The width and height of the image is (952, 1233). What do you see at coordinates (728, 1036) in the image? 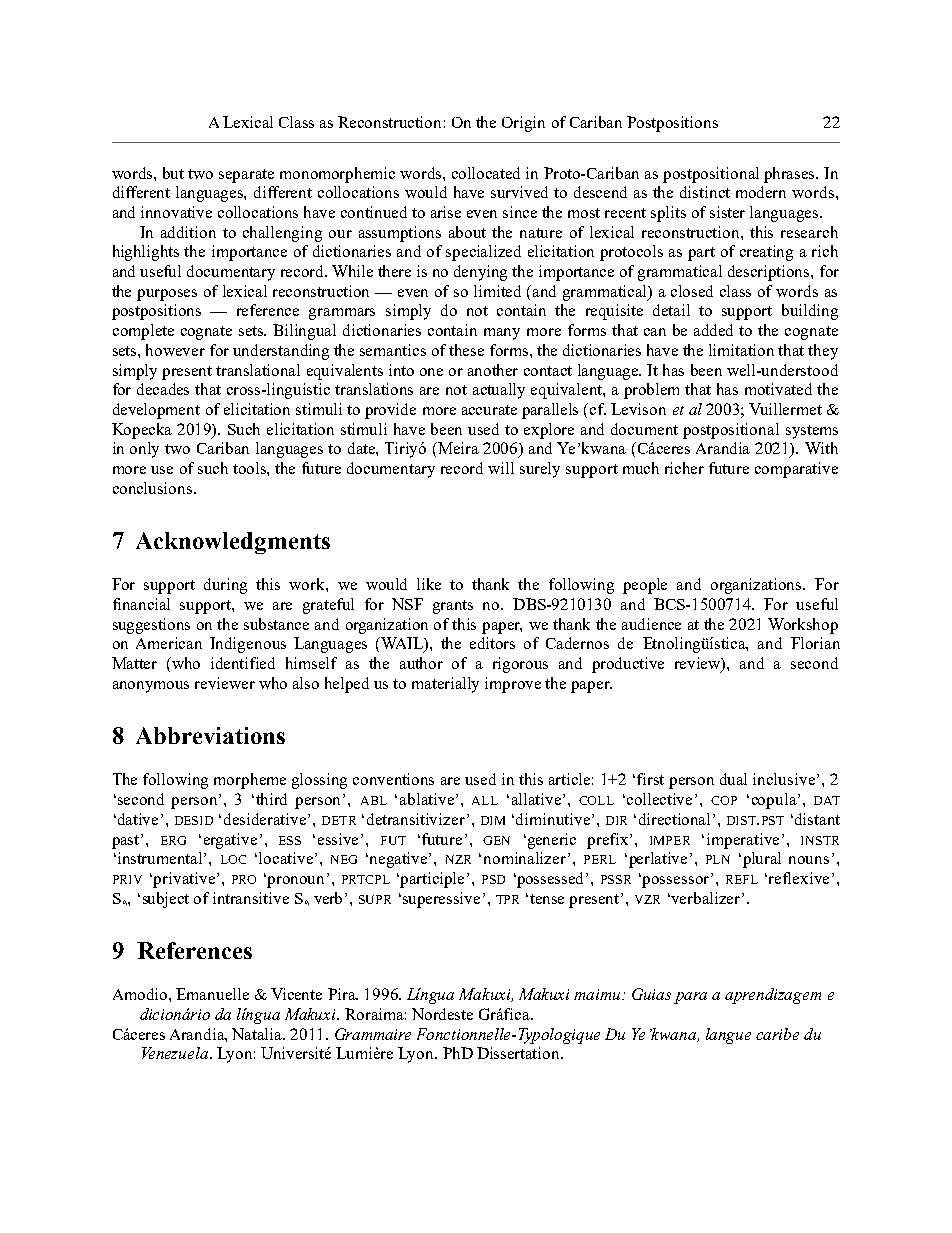
I see `langue` at bounding box center [728, 1036].
